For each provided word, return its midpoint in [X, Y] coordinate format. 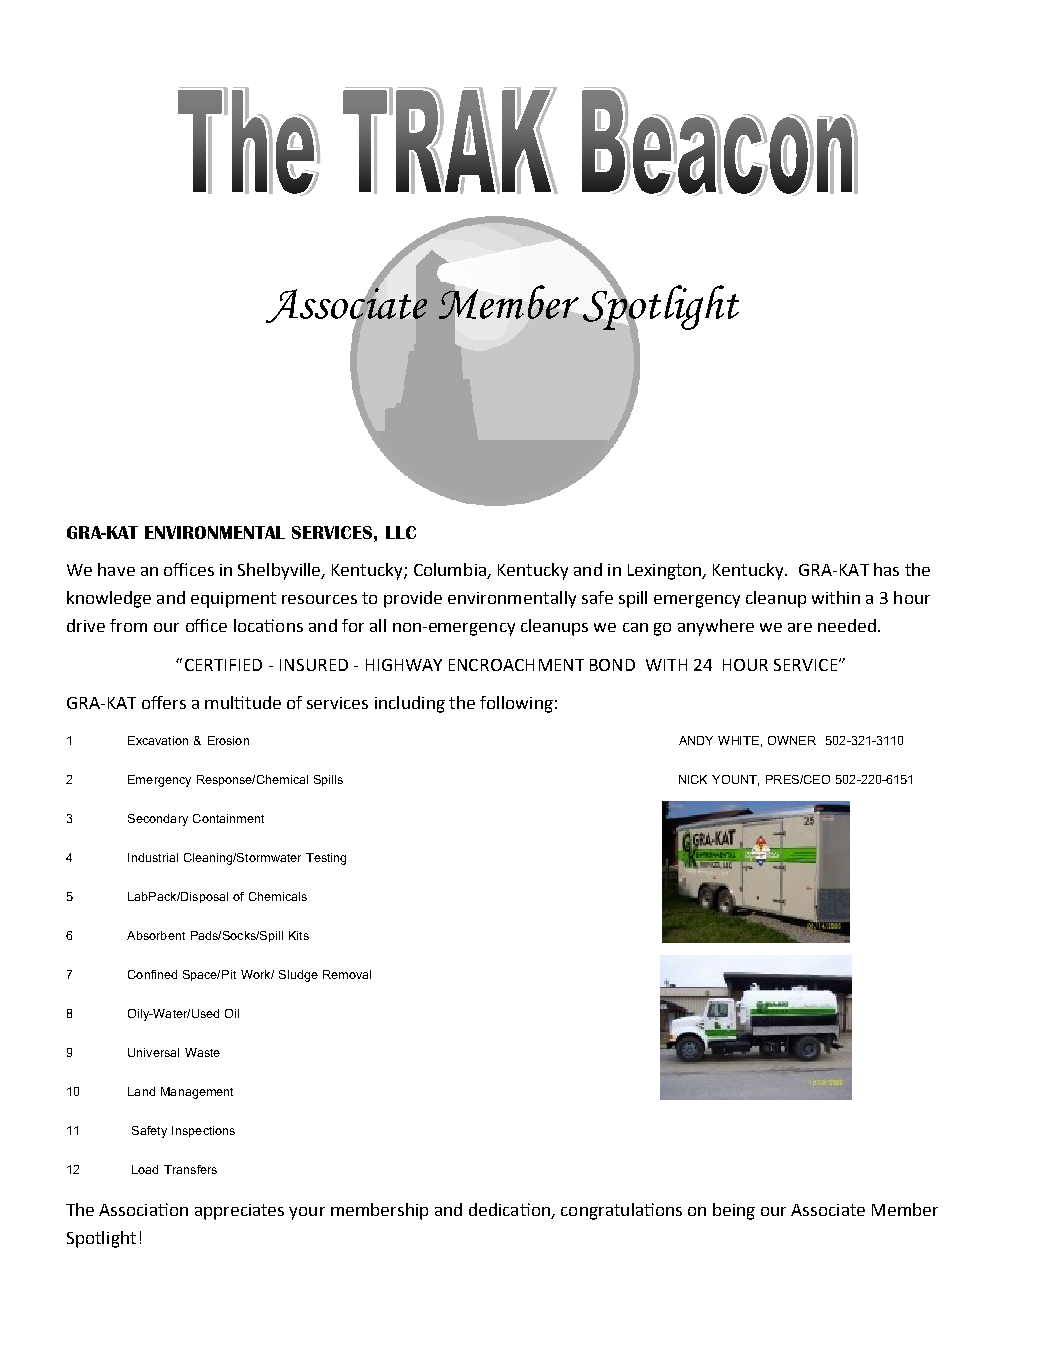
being [734, 1211]
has [886, 569]
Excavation [158, 740]
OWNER [792, 740]
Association [143, 1209]
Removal [347, 974]
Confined [152, 974]
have [116, 569]
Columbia [451, 571]
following [516, 704]
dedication [509, 1209]
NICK [693, 779]
